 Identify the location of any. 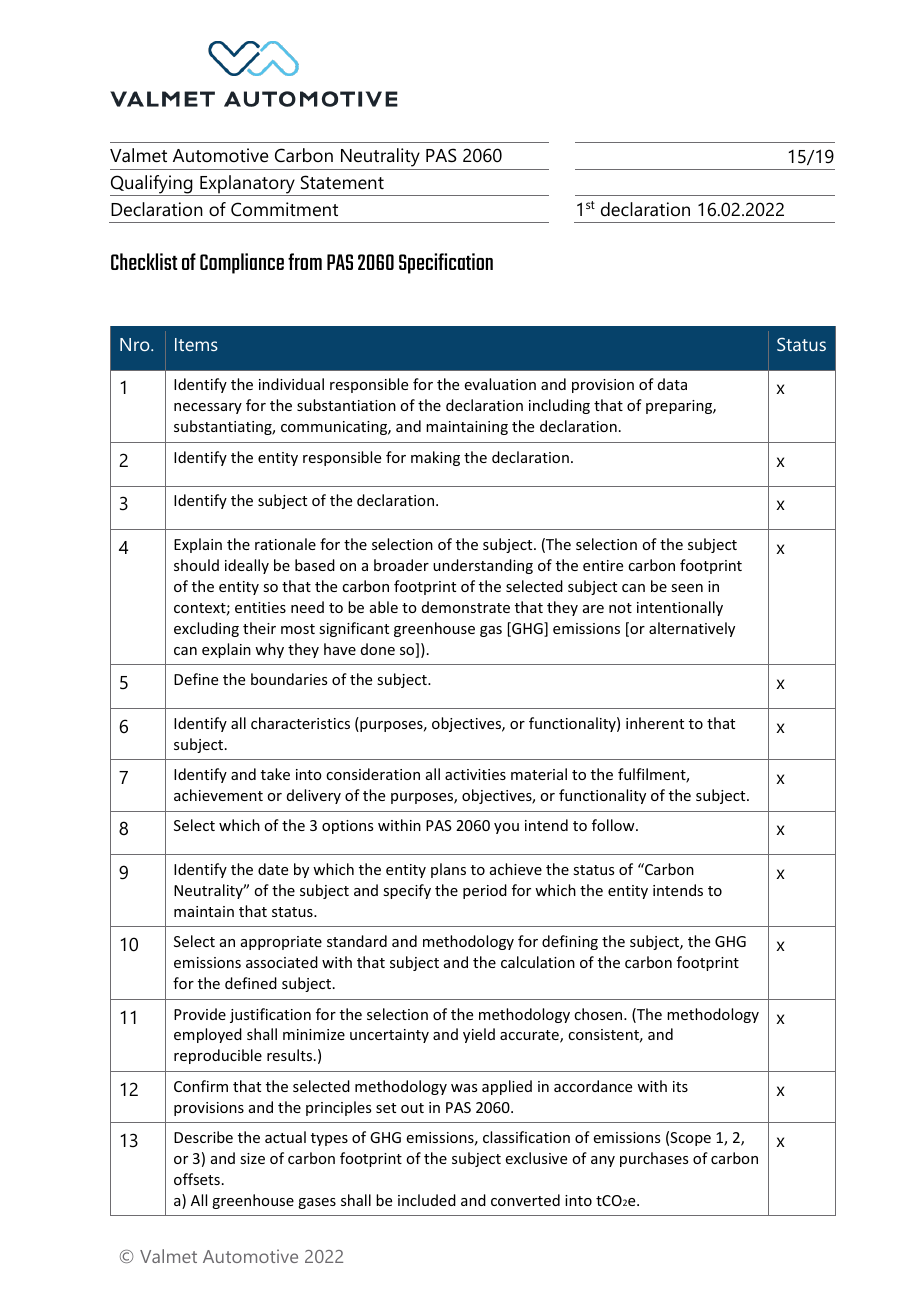
(603, 1161).
